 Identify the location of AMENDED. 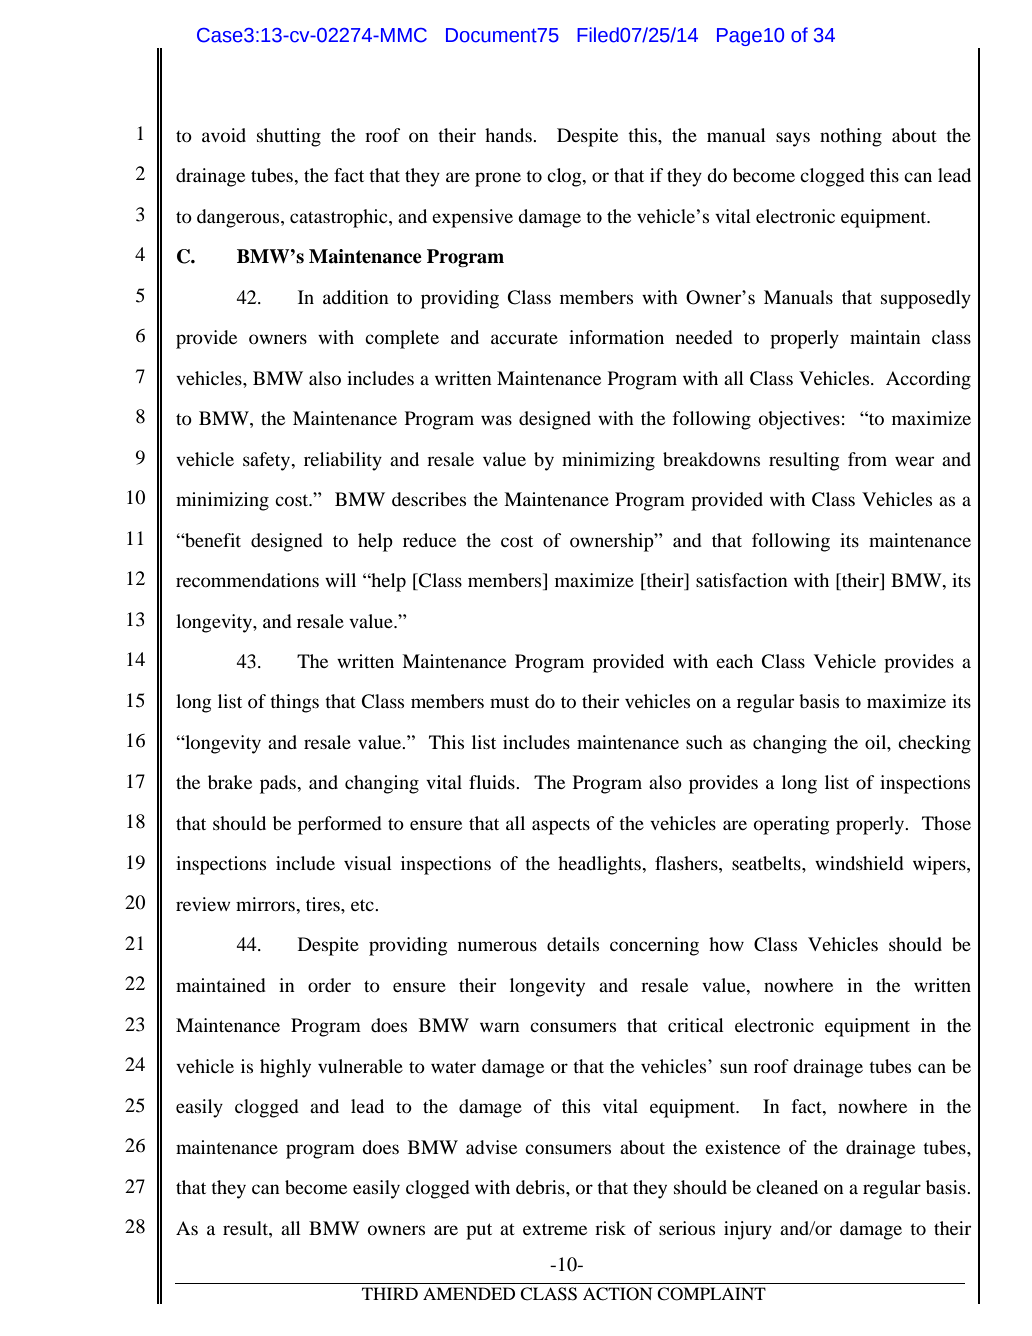
(469, 1293).
